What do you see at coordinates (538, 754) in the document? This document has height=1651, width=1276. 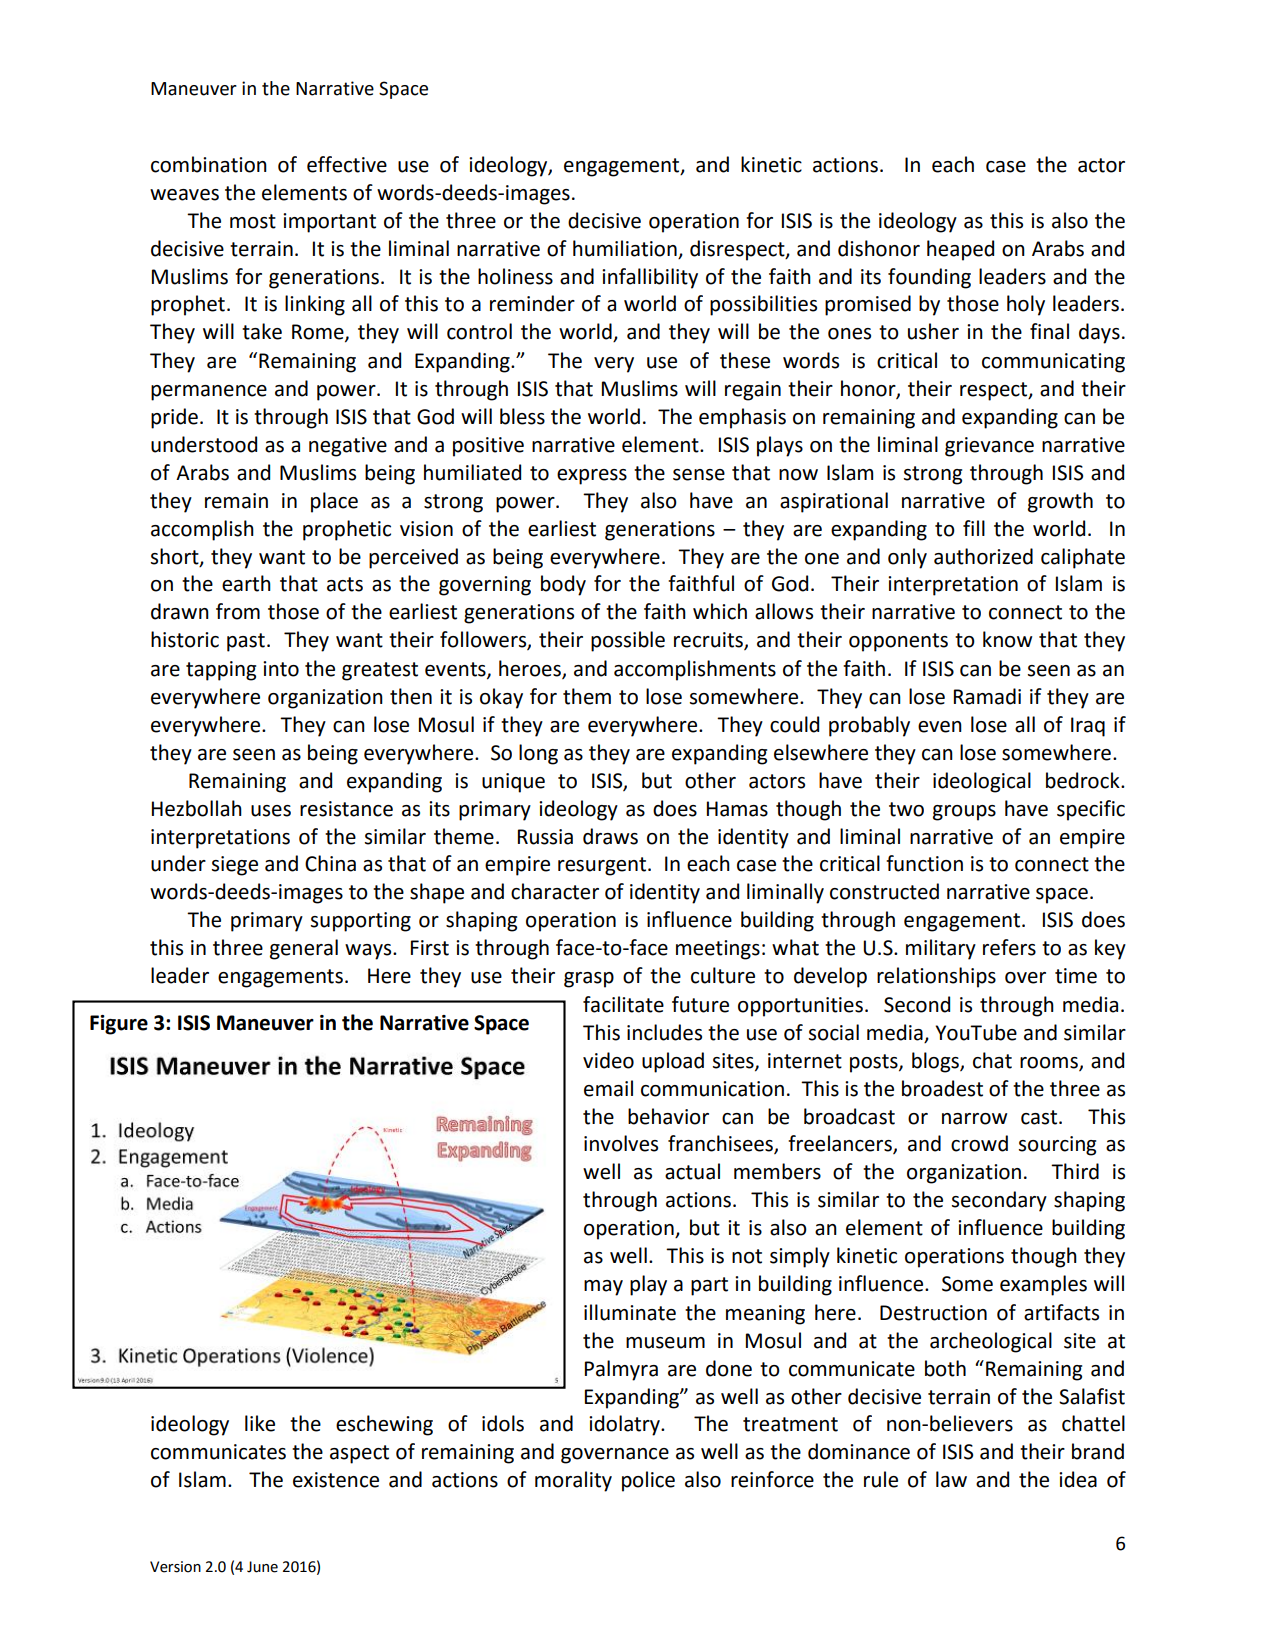 I see `long` at bounding box center [538, 754].
